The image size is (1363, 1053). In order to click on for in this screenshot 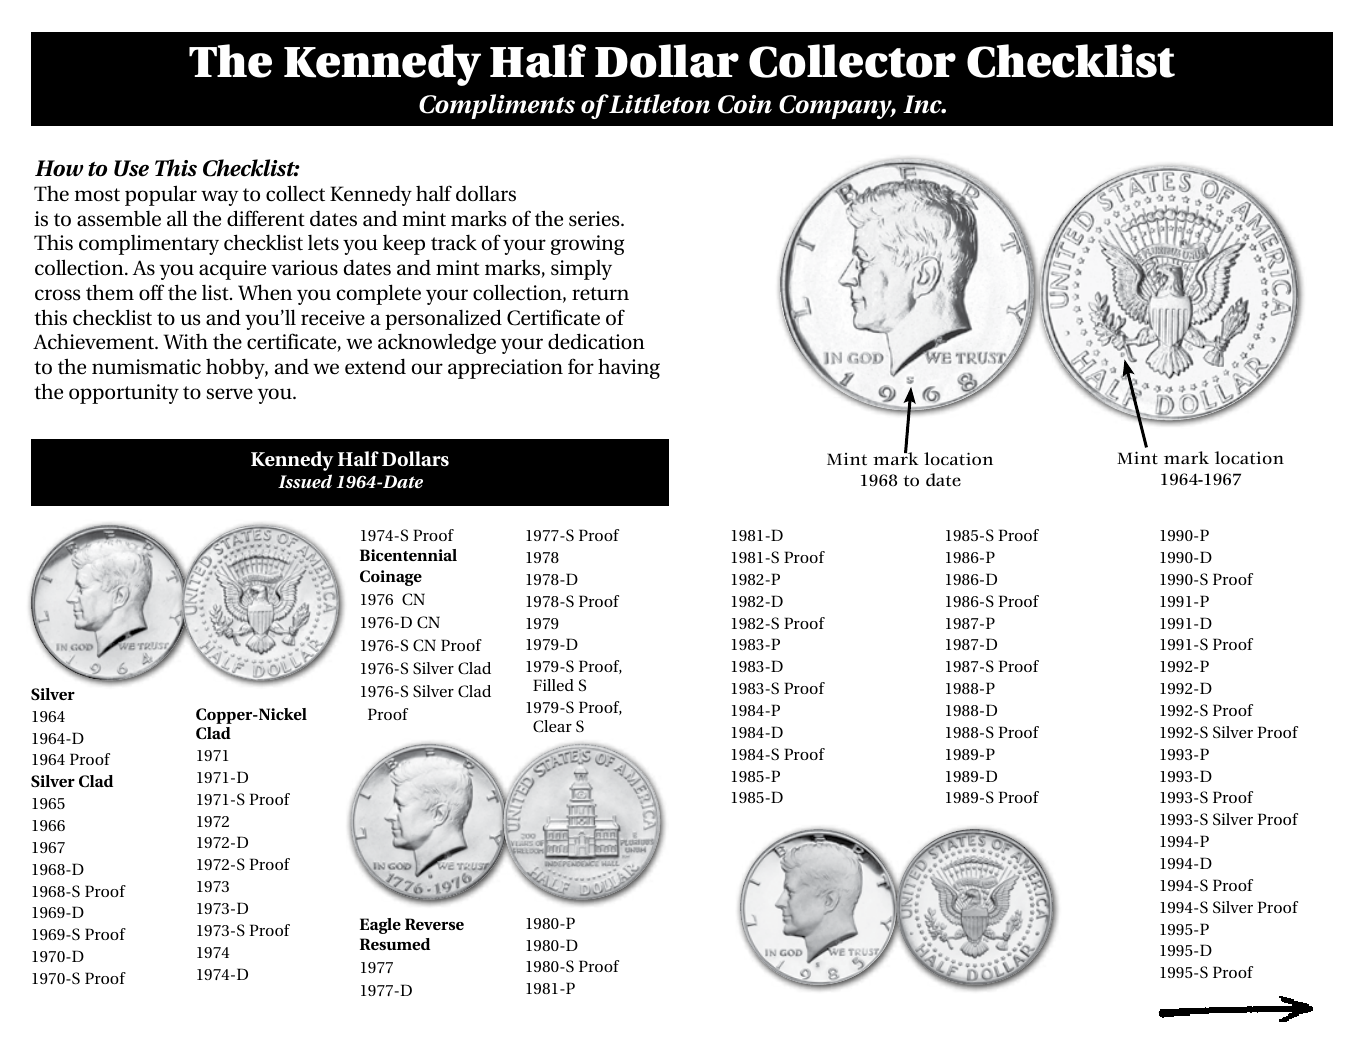, I will do `click(581, 366)`.
